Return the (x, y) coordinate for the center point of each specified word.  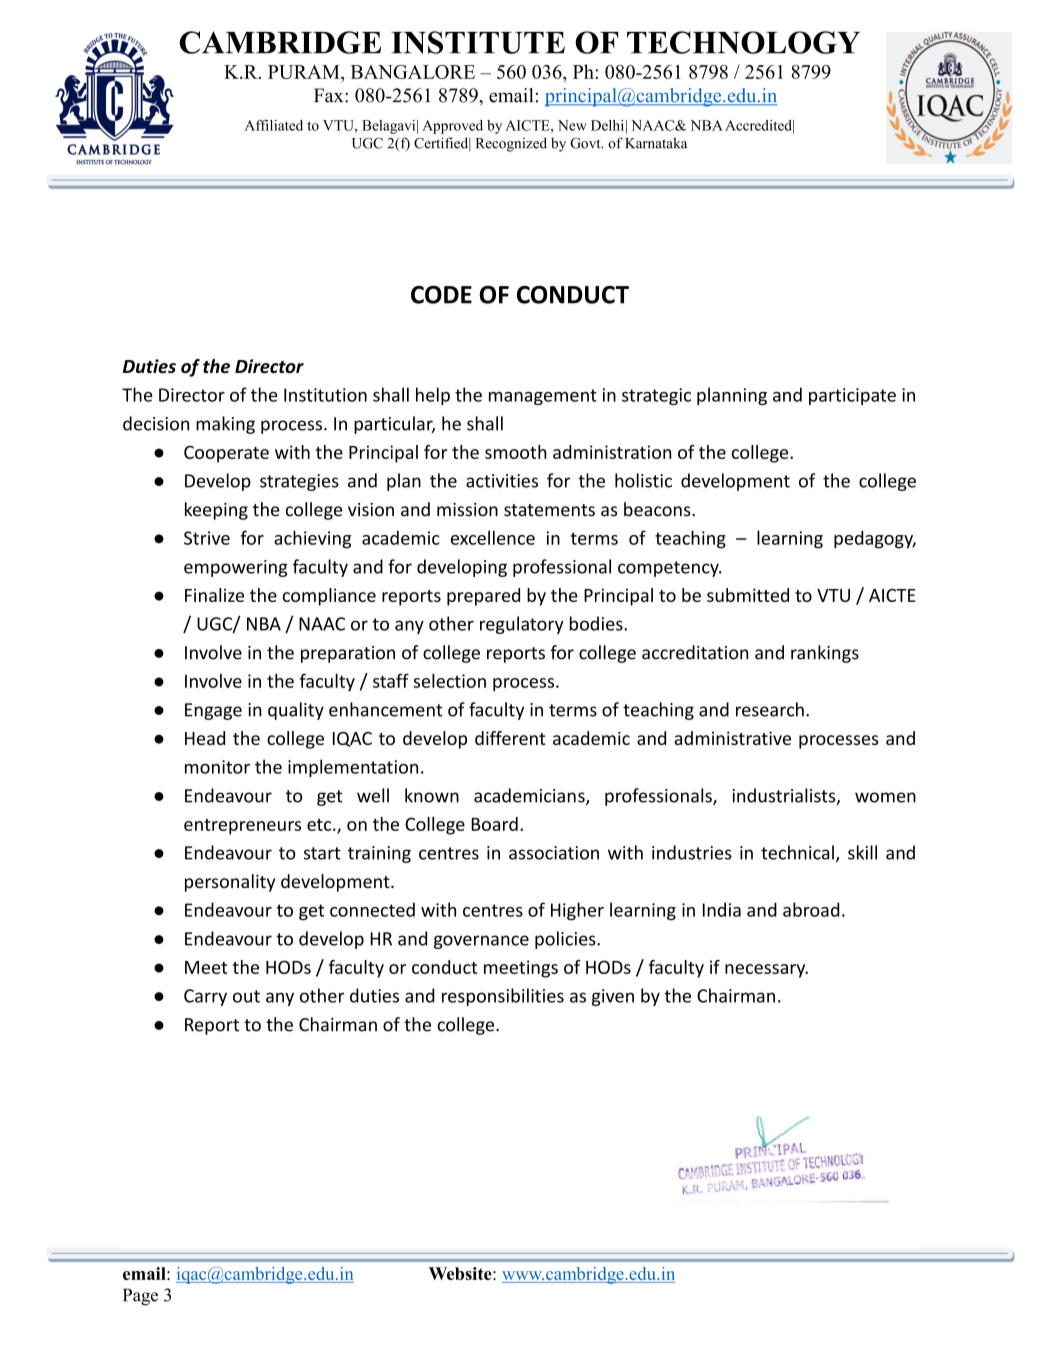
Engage (213, 711)
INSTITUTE (478, 42)
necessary (766, 971)
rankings (825, 654)
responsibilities (503, 997)
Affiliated (273, 125)
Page (140, 1297)
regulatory (522, 625)
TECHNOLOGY (743, 42)
